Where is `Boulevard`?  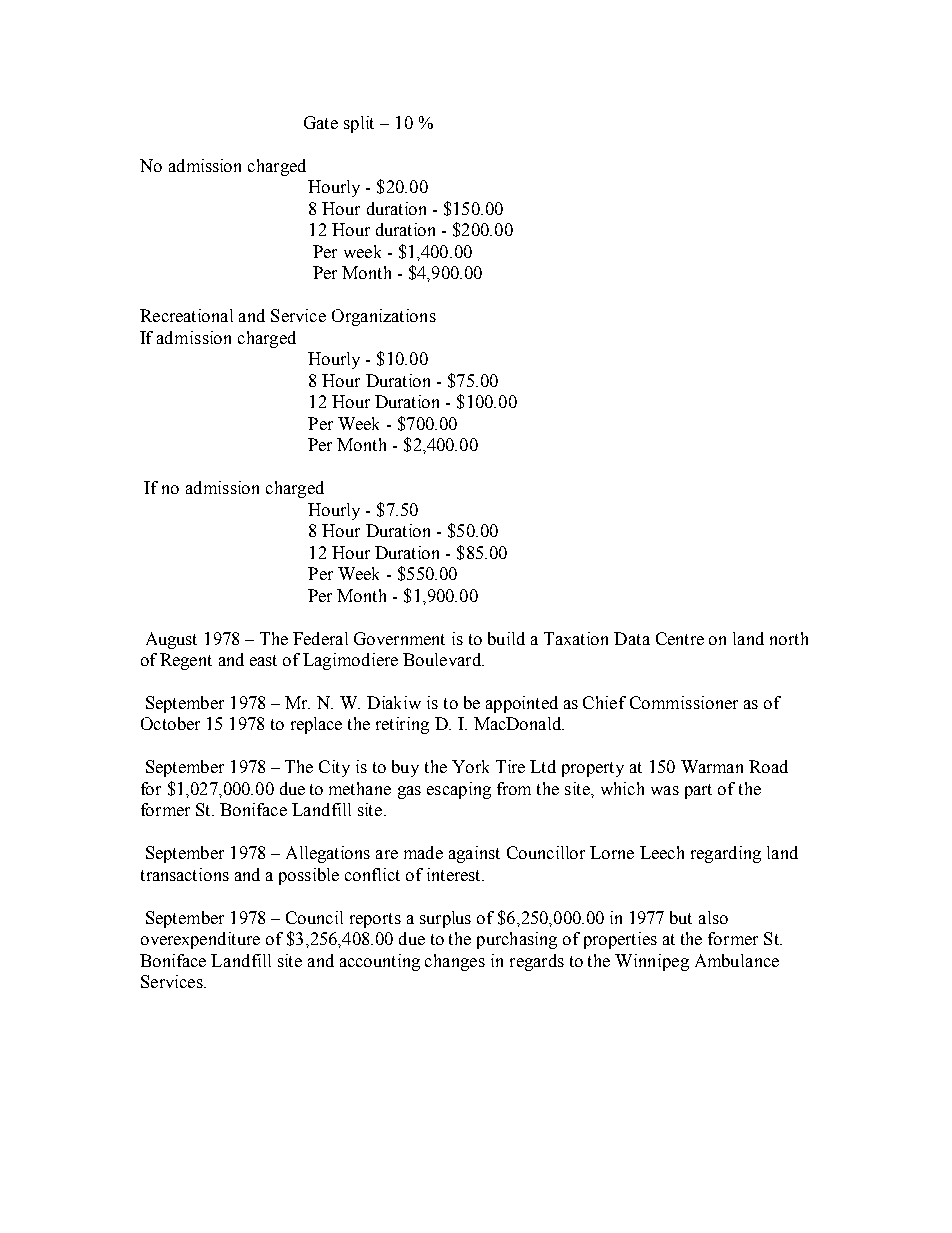
Boulevard is located at coordinates (443, 659).
